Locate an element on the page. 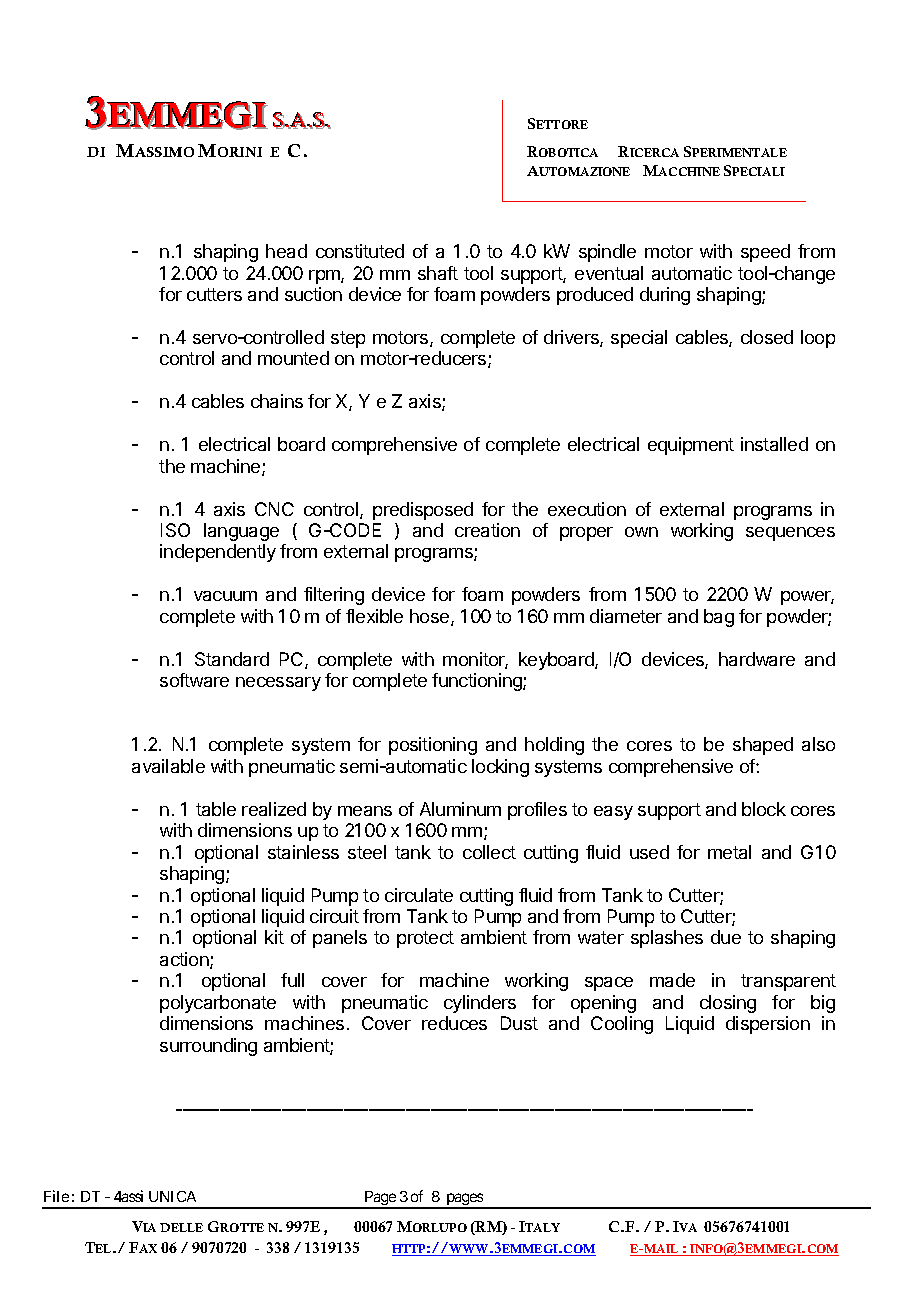  DELLE is located at coordinates (181, 1227).
